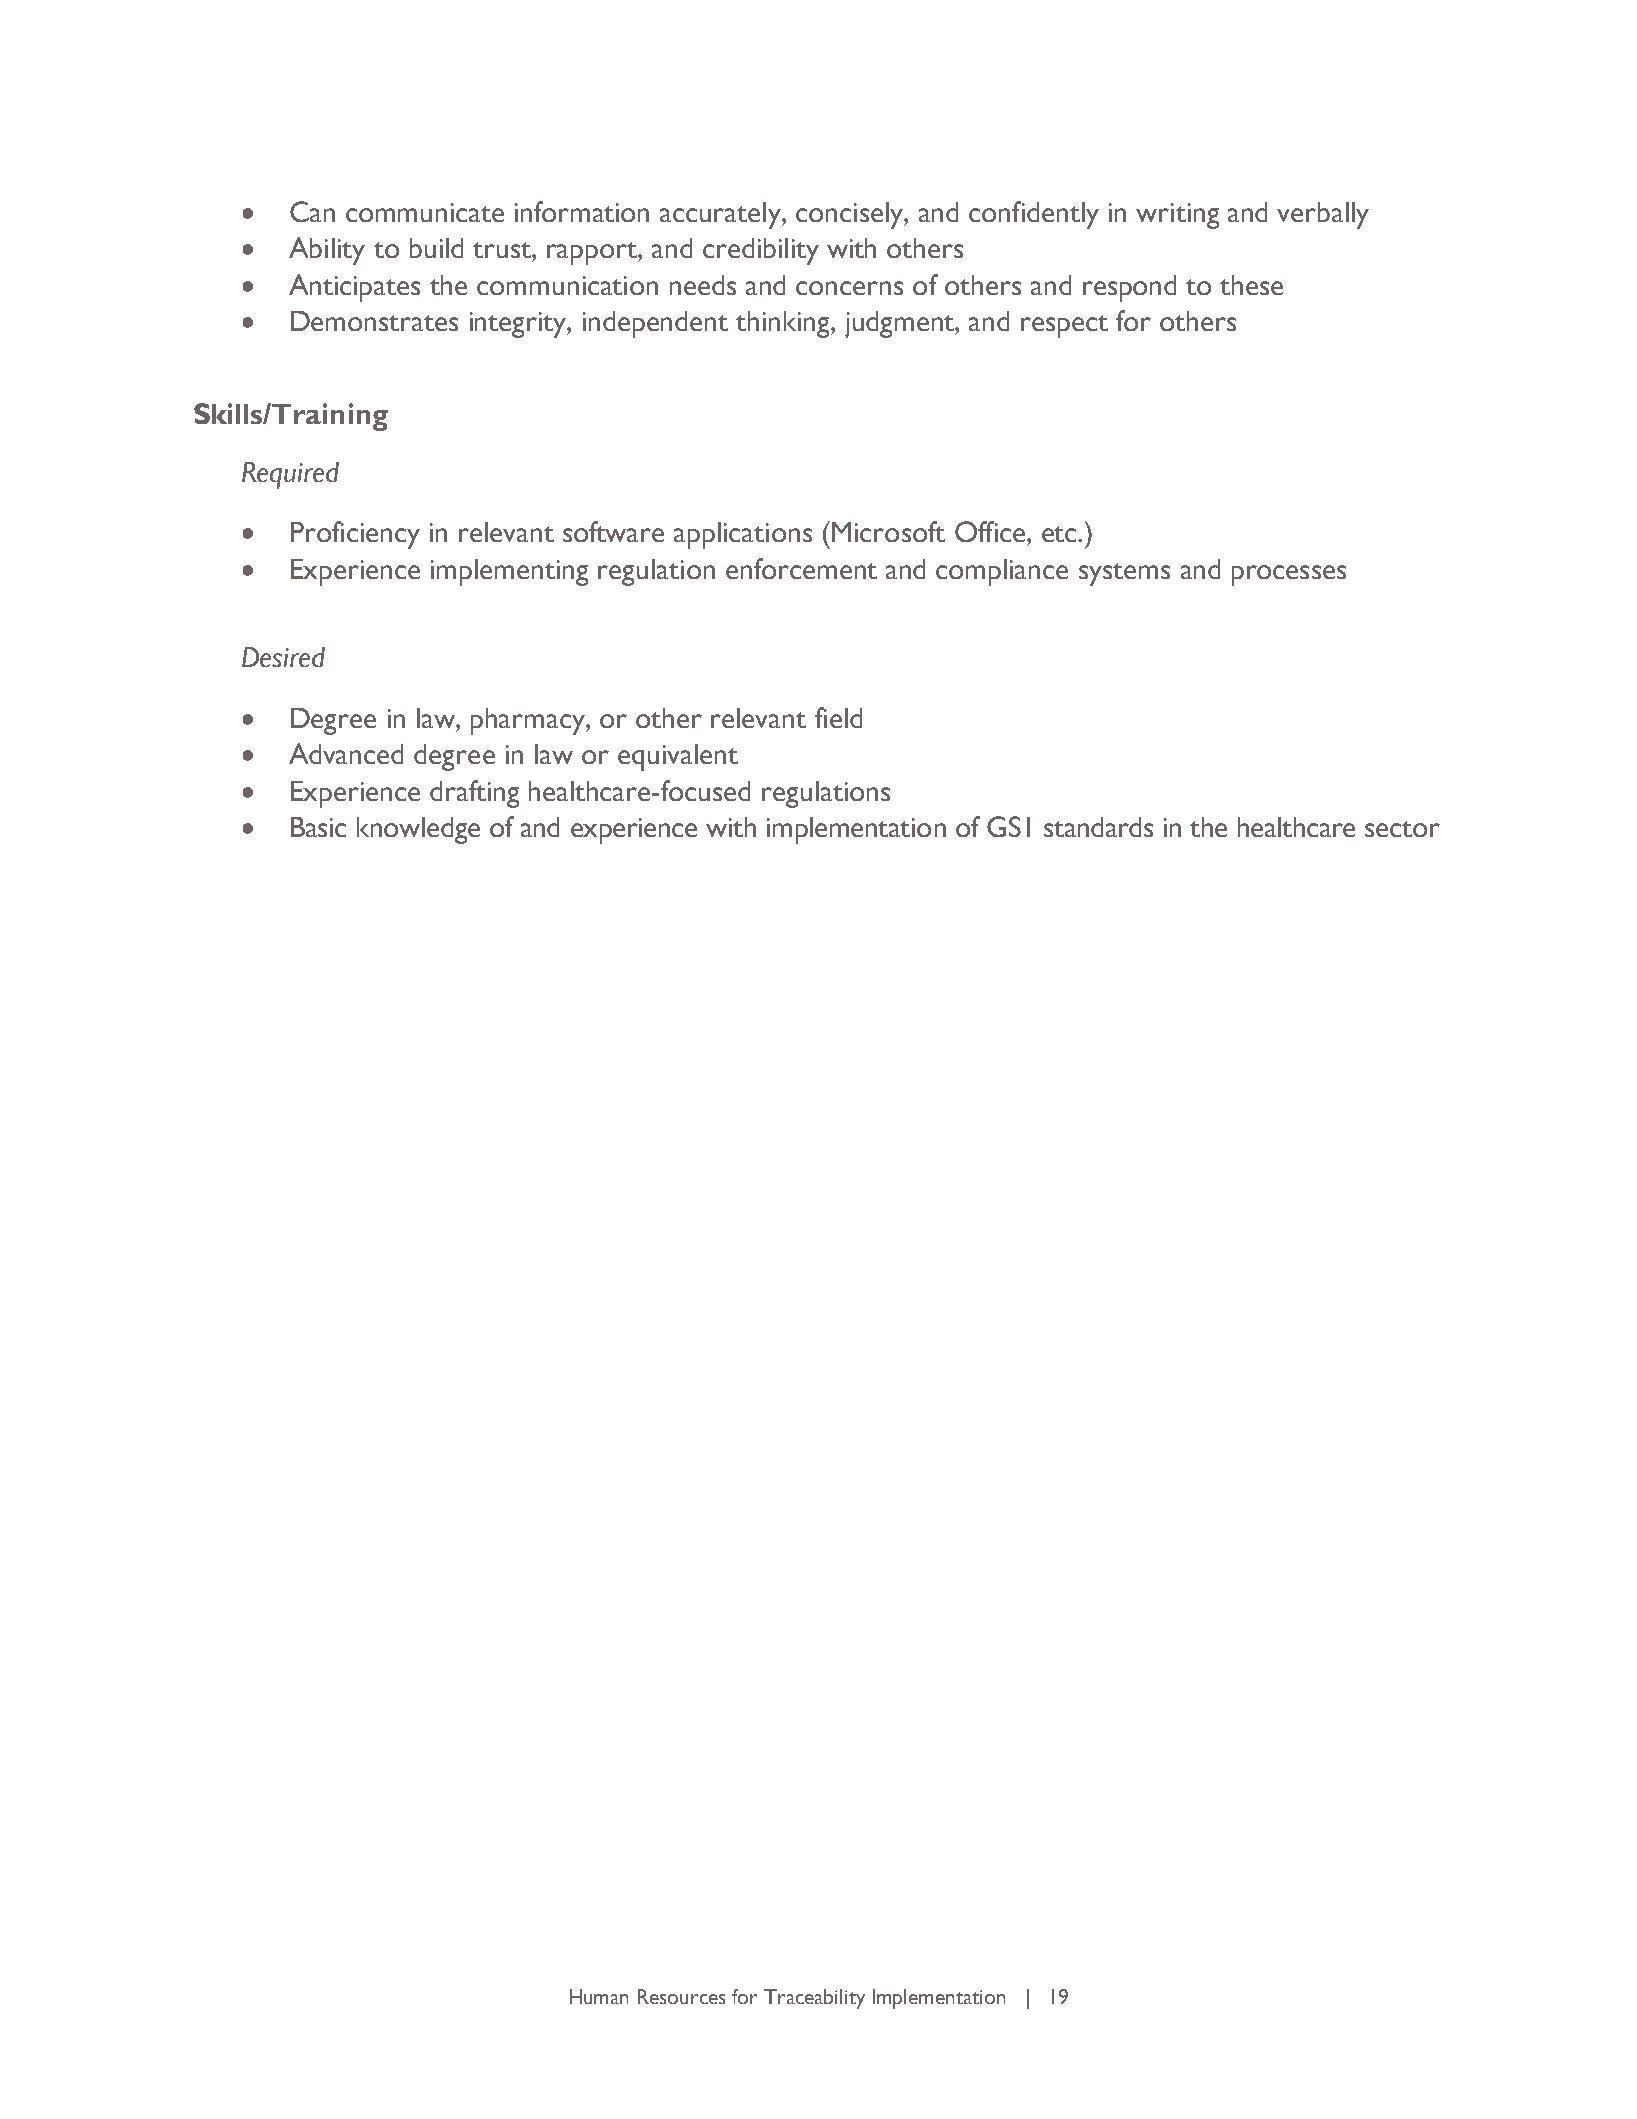 The height and width of the screenshot is (2119, 1637). Describe the element at coordinates (1251, 285) in the screenshot. I see `these` at that location.
